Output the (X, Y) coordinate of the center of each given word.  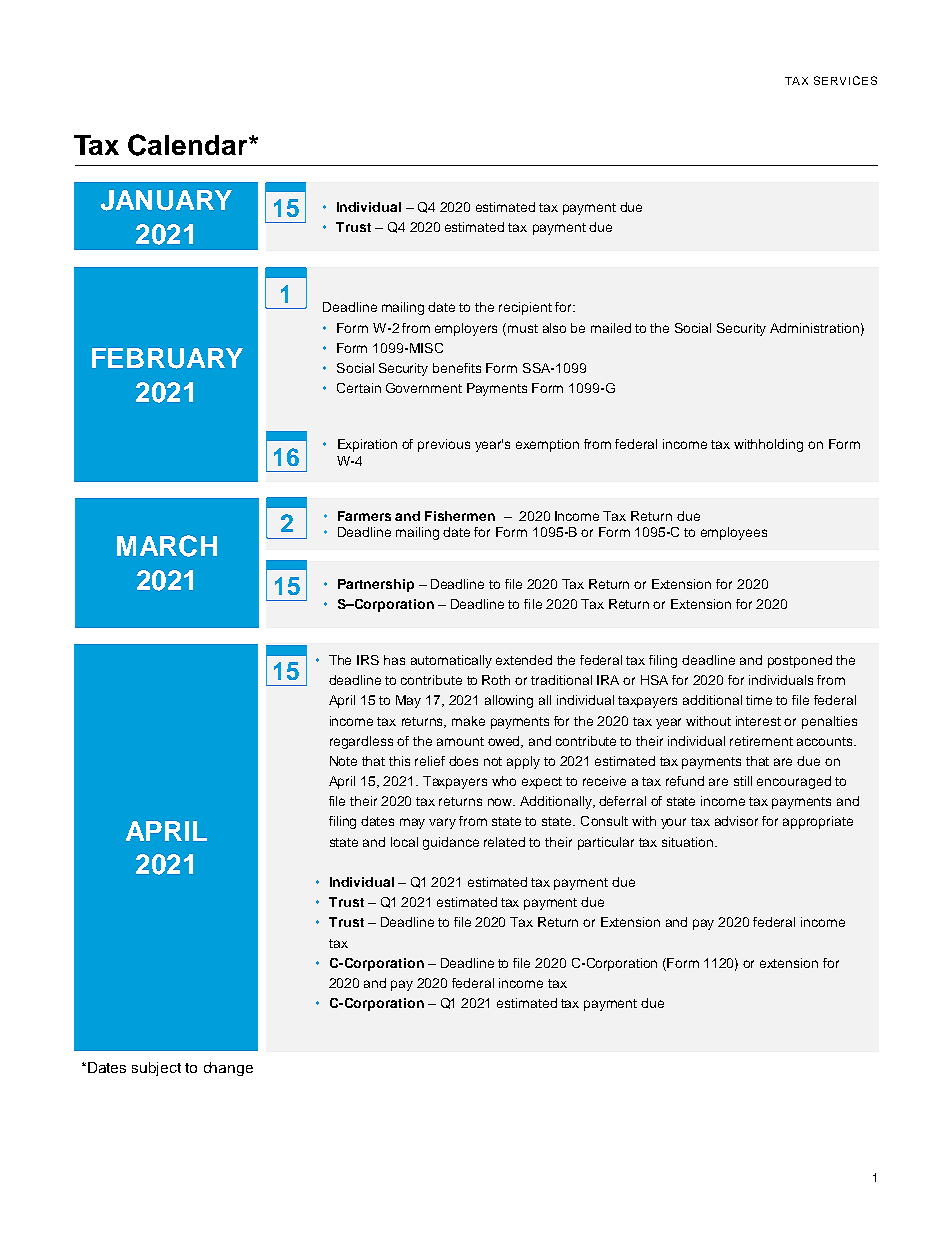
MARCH (167, 546)
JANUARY (166, 200)
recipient (525, 308)
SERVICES (845, 80)
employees (734, 533)
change (228, 1069)
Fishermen (460, 516)
